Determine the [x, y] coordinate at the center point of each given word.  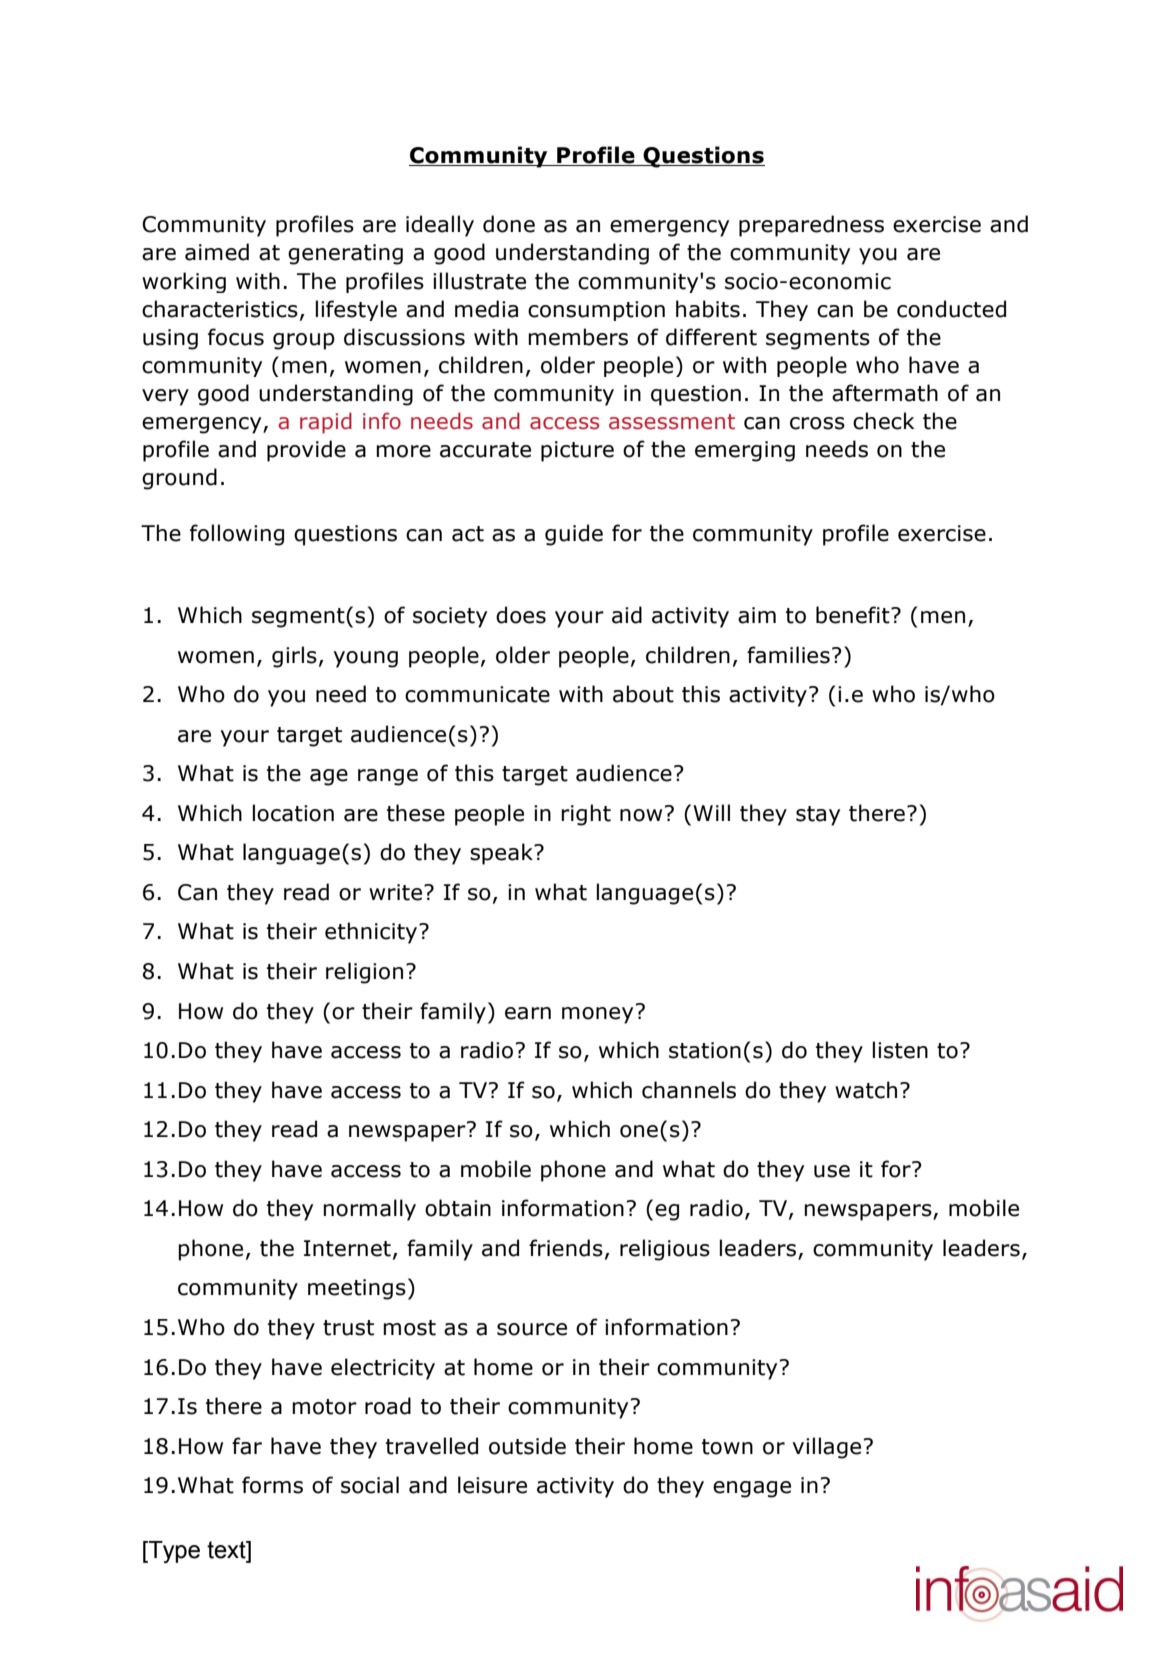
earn [528, 1013]
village [826, 1448]
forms [272, 1485]
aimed [217, 252]
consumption [596, 311]
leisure [492, 1485]
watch [866, 1090]
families [788, 655]
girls [294, 657]
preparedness [811, 226]
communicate [477, 694]
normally [369, 1210]
